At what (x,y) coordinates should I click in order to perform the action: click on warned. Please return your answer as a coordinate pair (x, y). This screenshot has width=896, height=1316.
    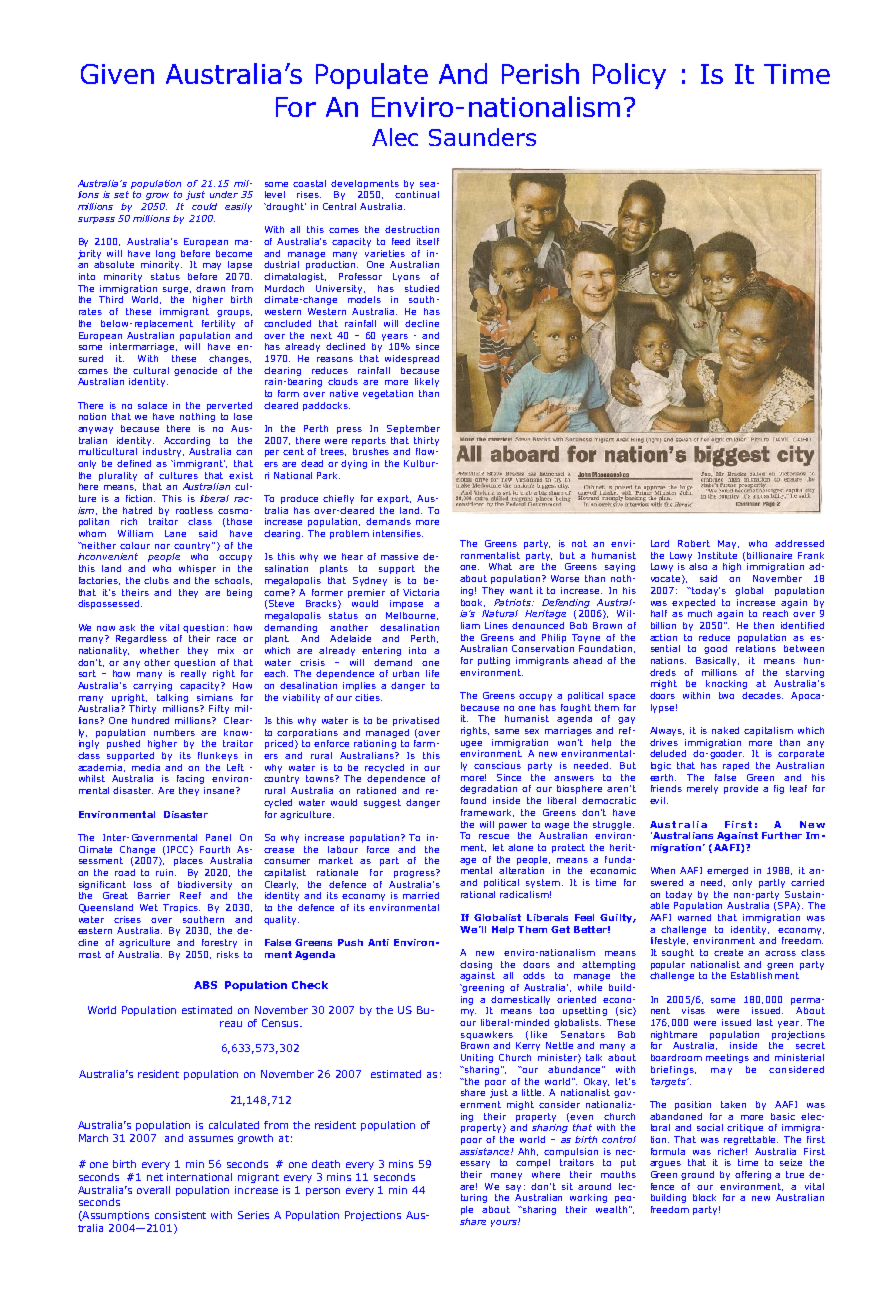
    Looking at the image, I should click on (694, 917).
